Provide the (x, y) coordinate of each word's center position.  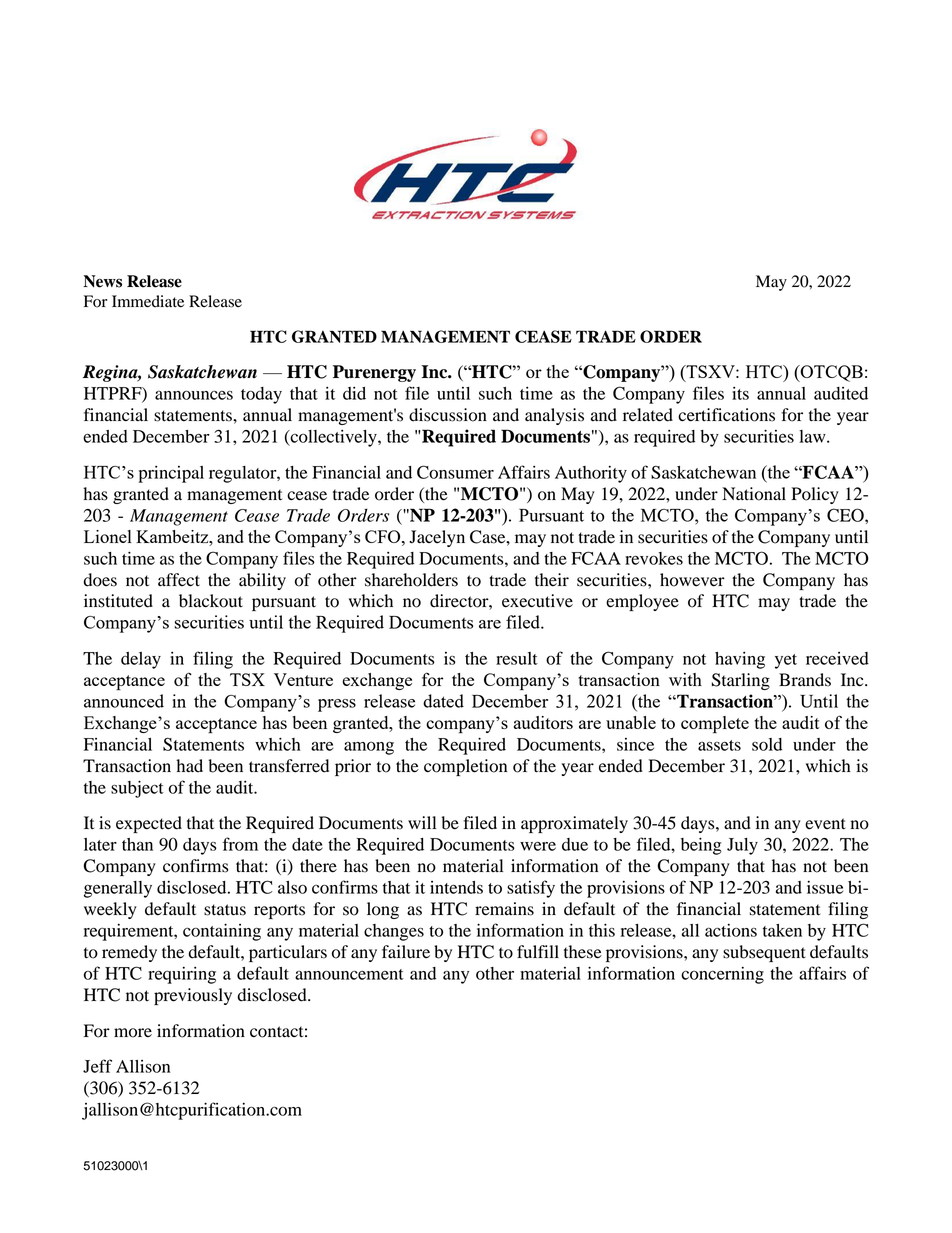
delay (141, 660)
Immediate (148, 301)
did (354, 393)
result (517, 658)
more (133, 1033)
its (740, 393)
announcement (349, 974)
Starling (741, 681)
